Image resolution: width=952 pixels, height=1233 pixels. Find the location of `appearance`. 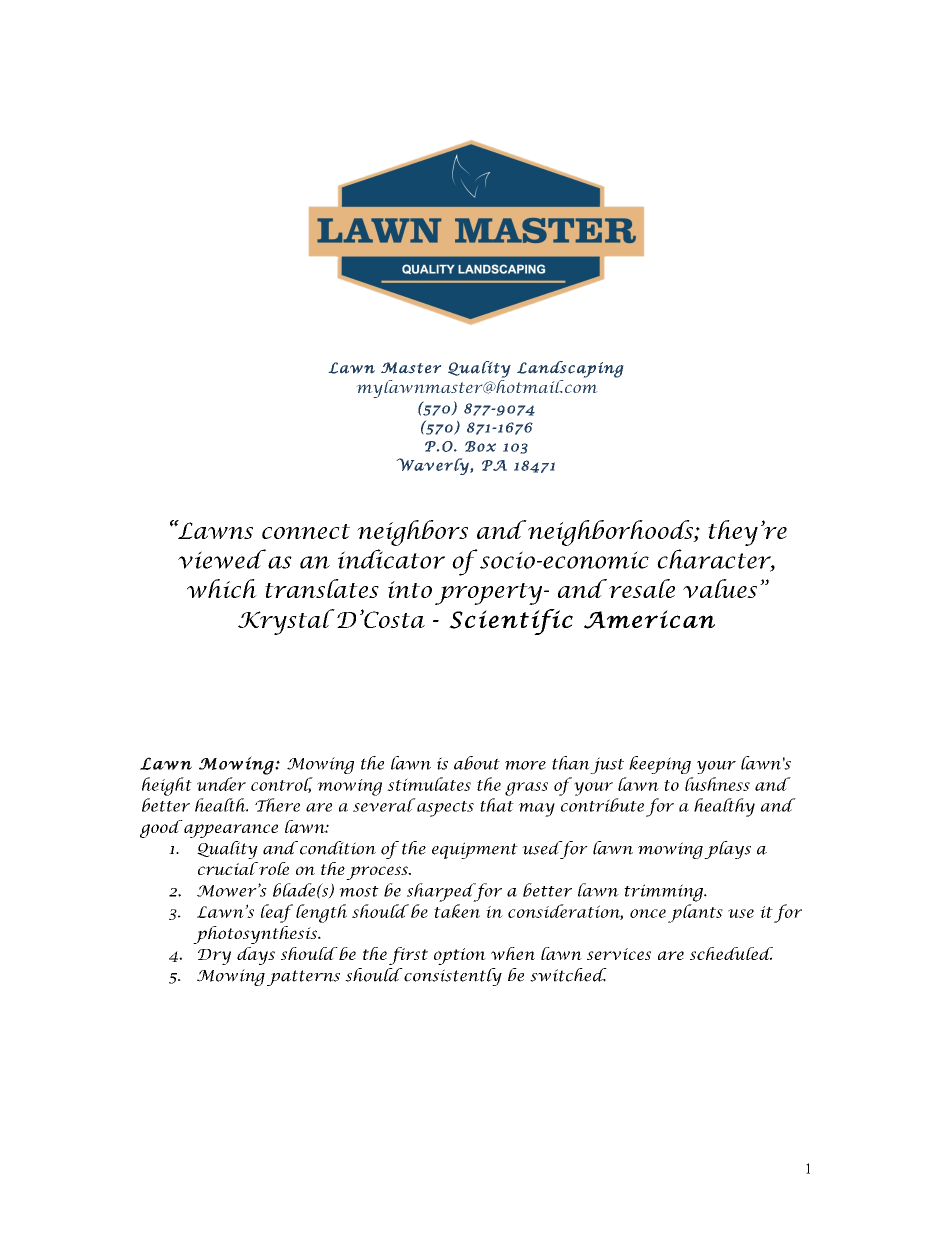

appearance is located at coordinates (231, 831).
